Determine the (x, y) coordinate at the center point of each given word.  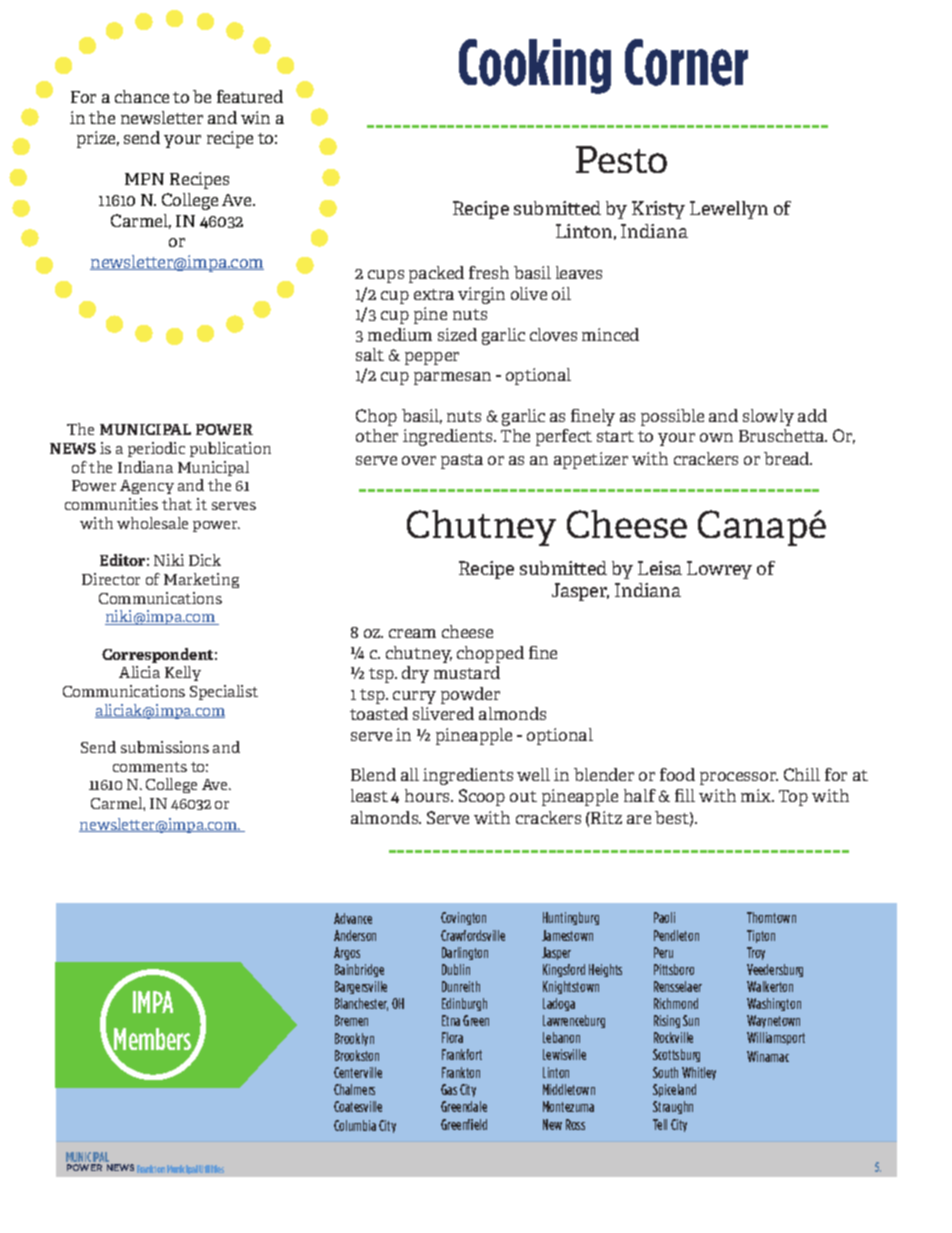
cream (412, 633)
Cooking (535, 66)
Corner (686, 62)
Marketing (201, 580)
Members (153, 1041)
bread (788, 458)
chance (142, 96)
